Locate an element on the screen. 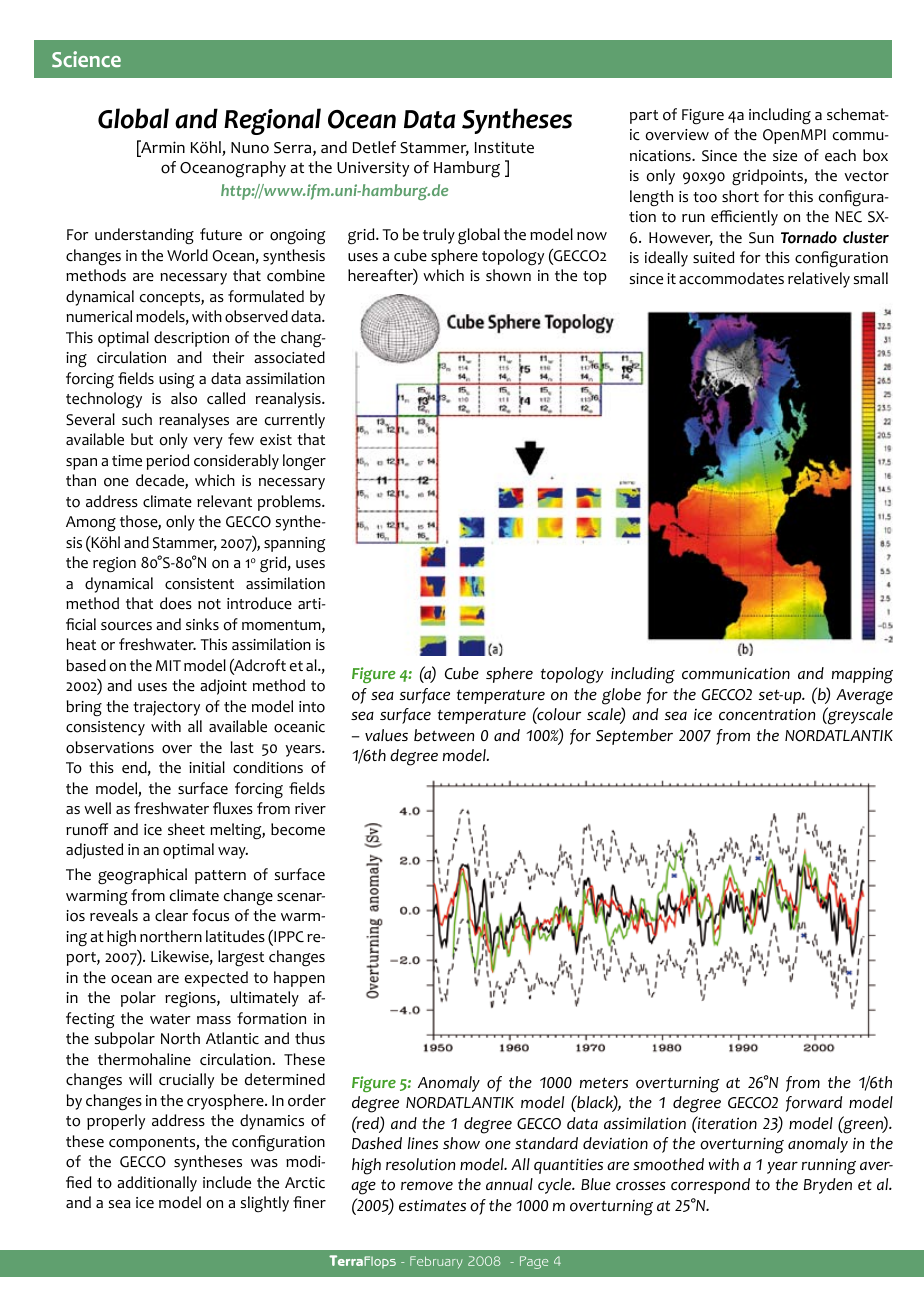 This screenshot has width=924, height=1308. include is located at coordinates (227, 1182).
